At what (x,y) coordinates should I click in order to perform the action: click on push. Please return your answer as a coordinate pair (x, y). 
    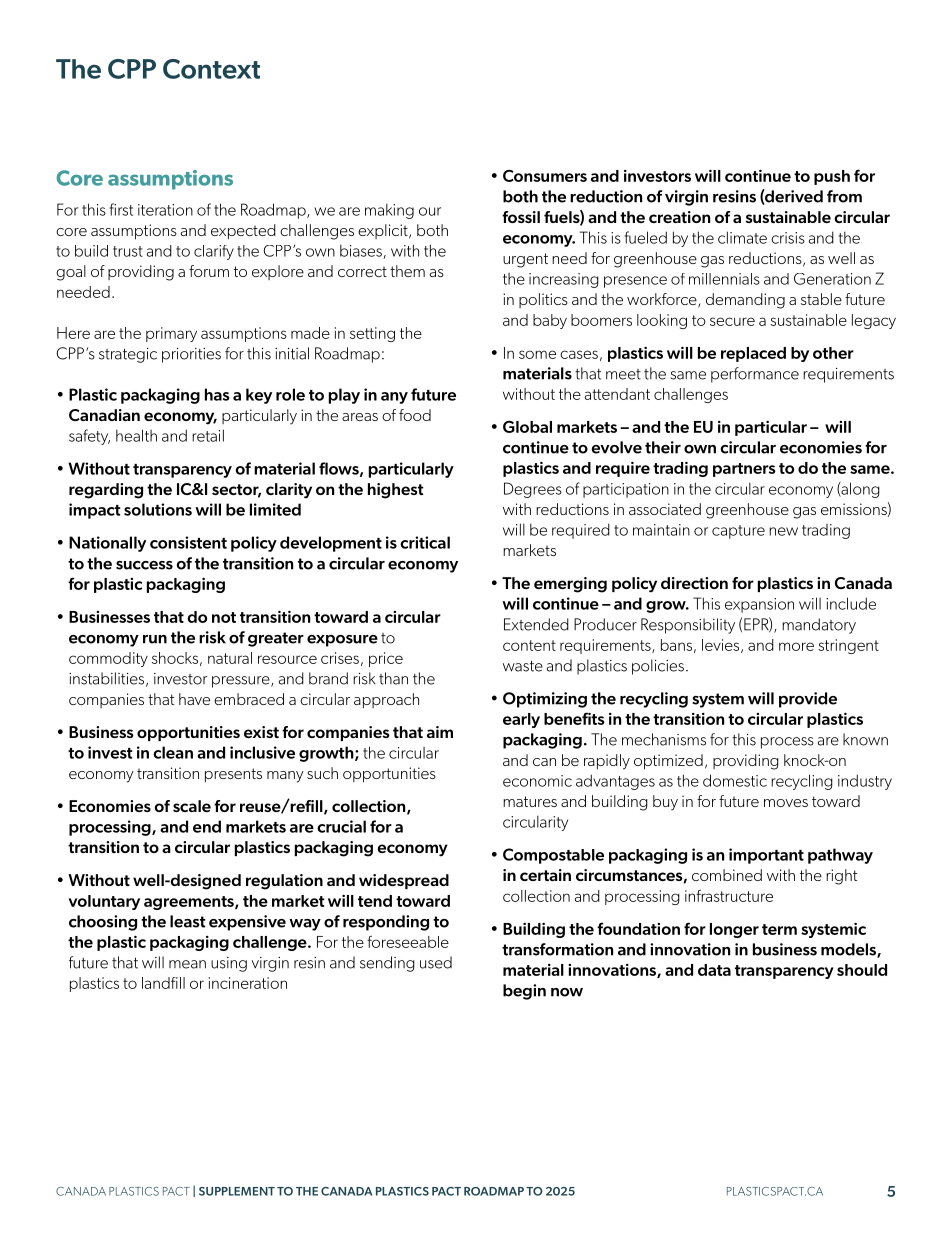
    Looking at the image, I should click on (832, 177).
